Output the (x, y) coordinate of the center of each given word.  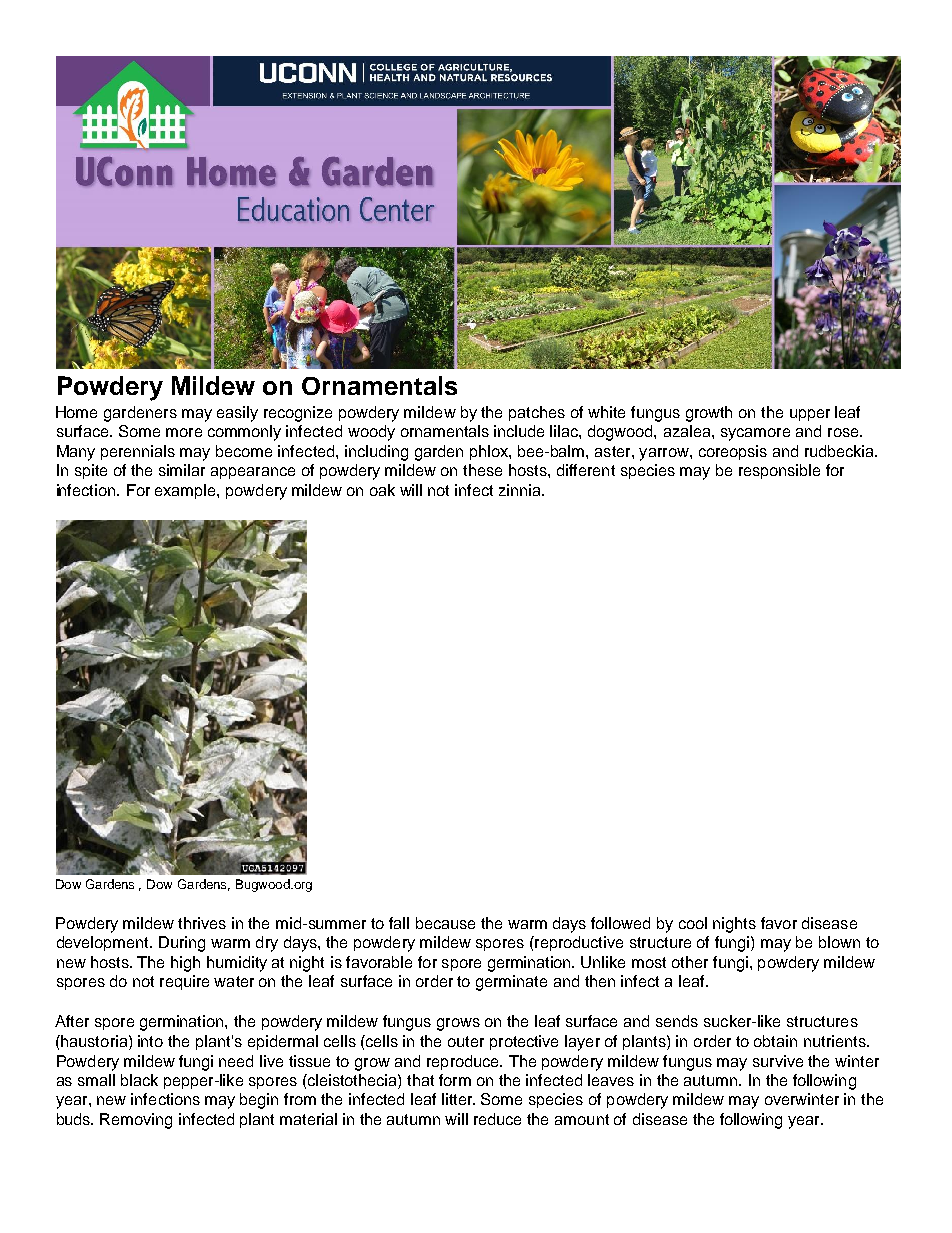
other (690, 962)
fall (399, 923)
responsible (779, 471)
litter (458, 1099)
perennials (138, 452)
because (445, 923)
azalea (688, 431)
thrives (202, 923)
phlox (490, 452)
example (186, 491)
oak (382, 490)
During (182, 944)
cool (693, 923)
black (139, 1080)
